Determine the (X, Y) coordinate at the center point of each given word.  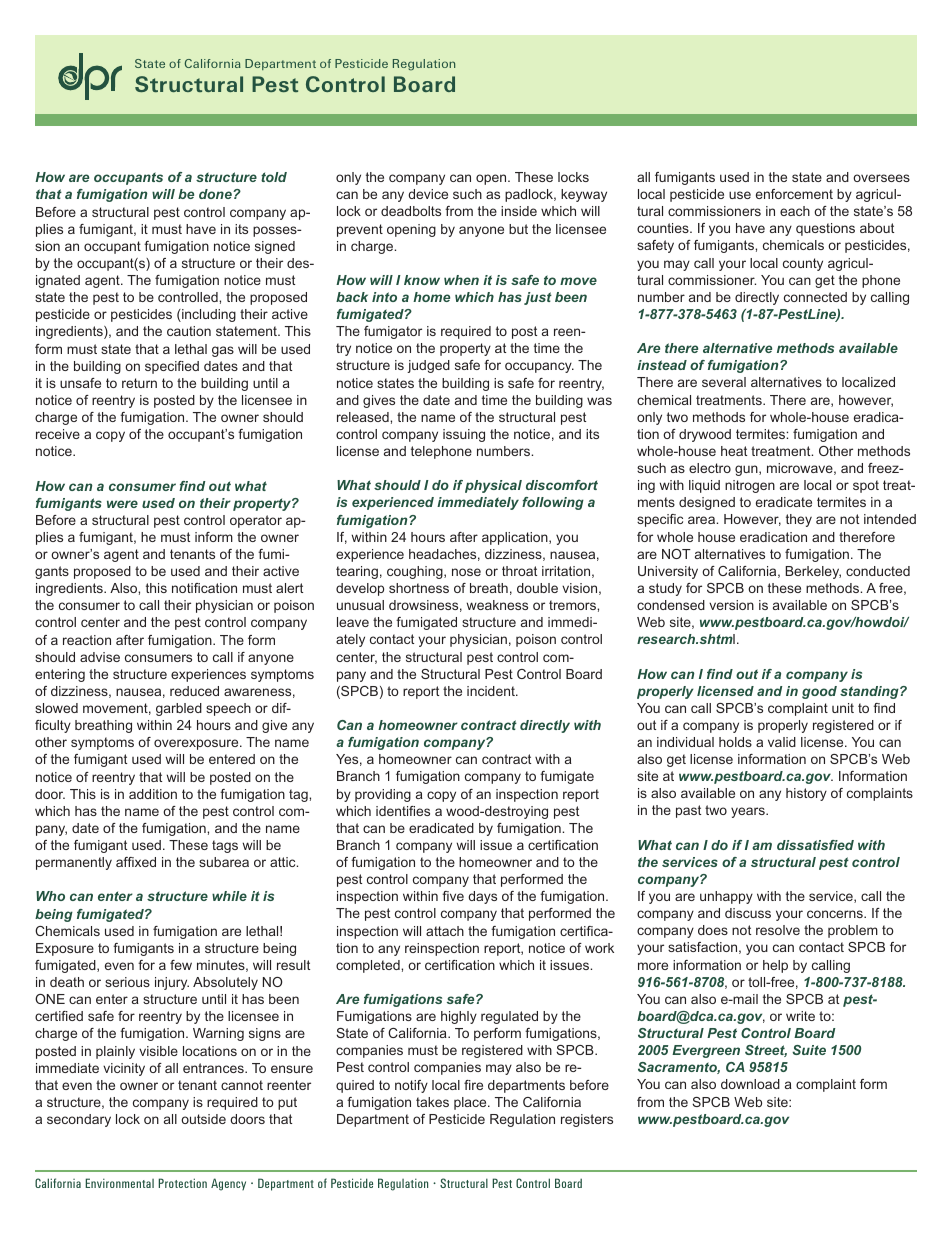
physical (493, 486)
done (216, 194)
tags (225, 846)
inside (519, 211)
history (806, 794)
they (799, 520)
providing (383, 795)
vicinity (124, 1069)
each (795, 211)
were (122, 504)
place (471, 1103)
